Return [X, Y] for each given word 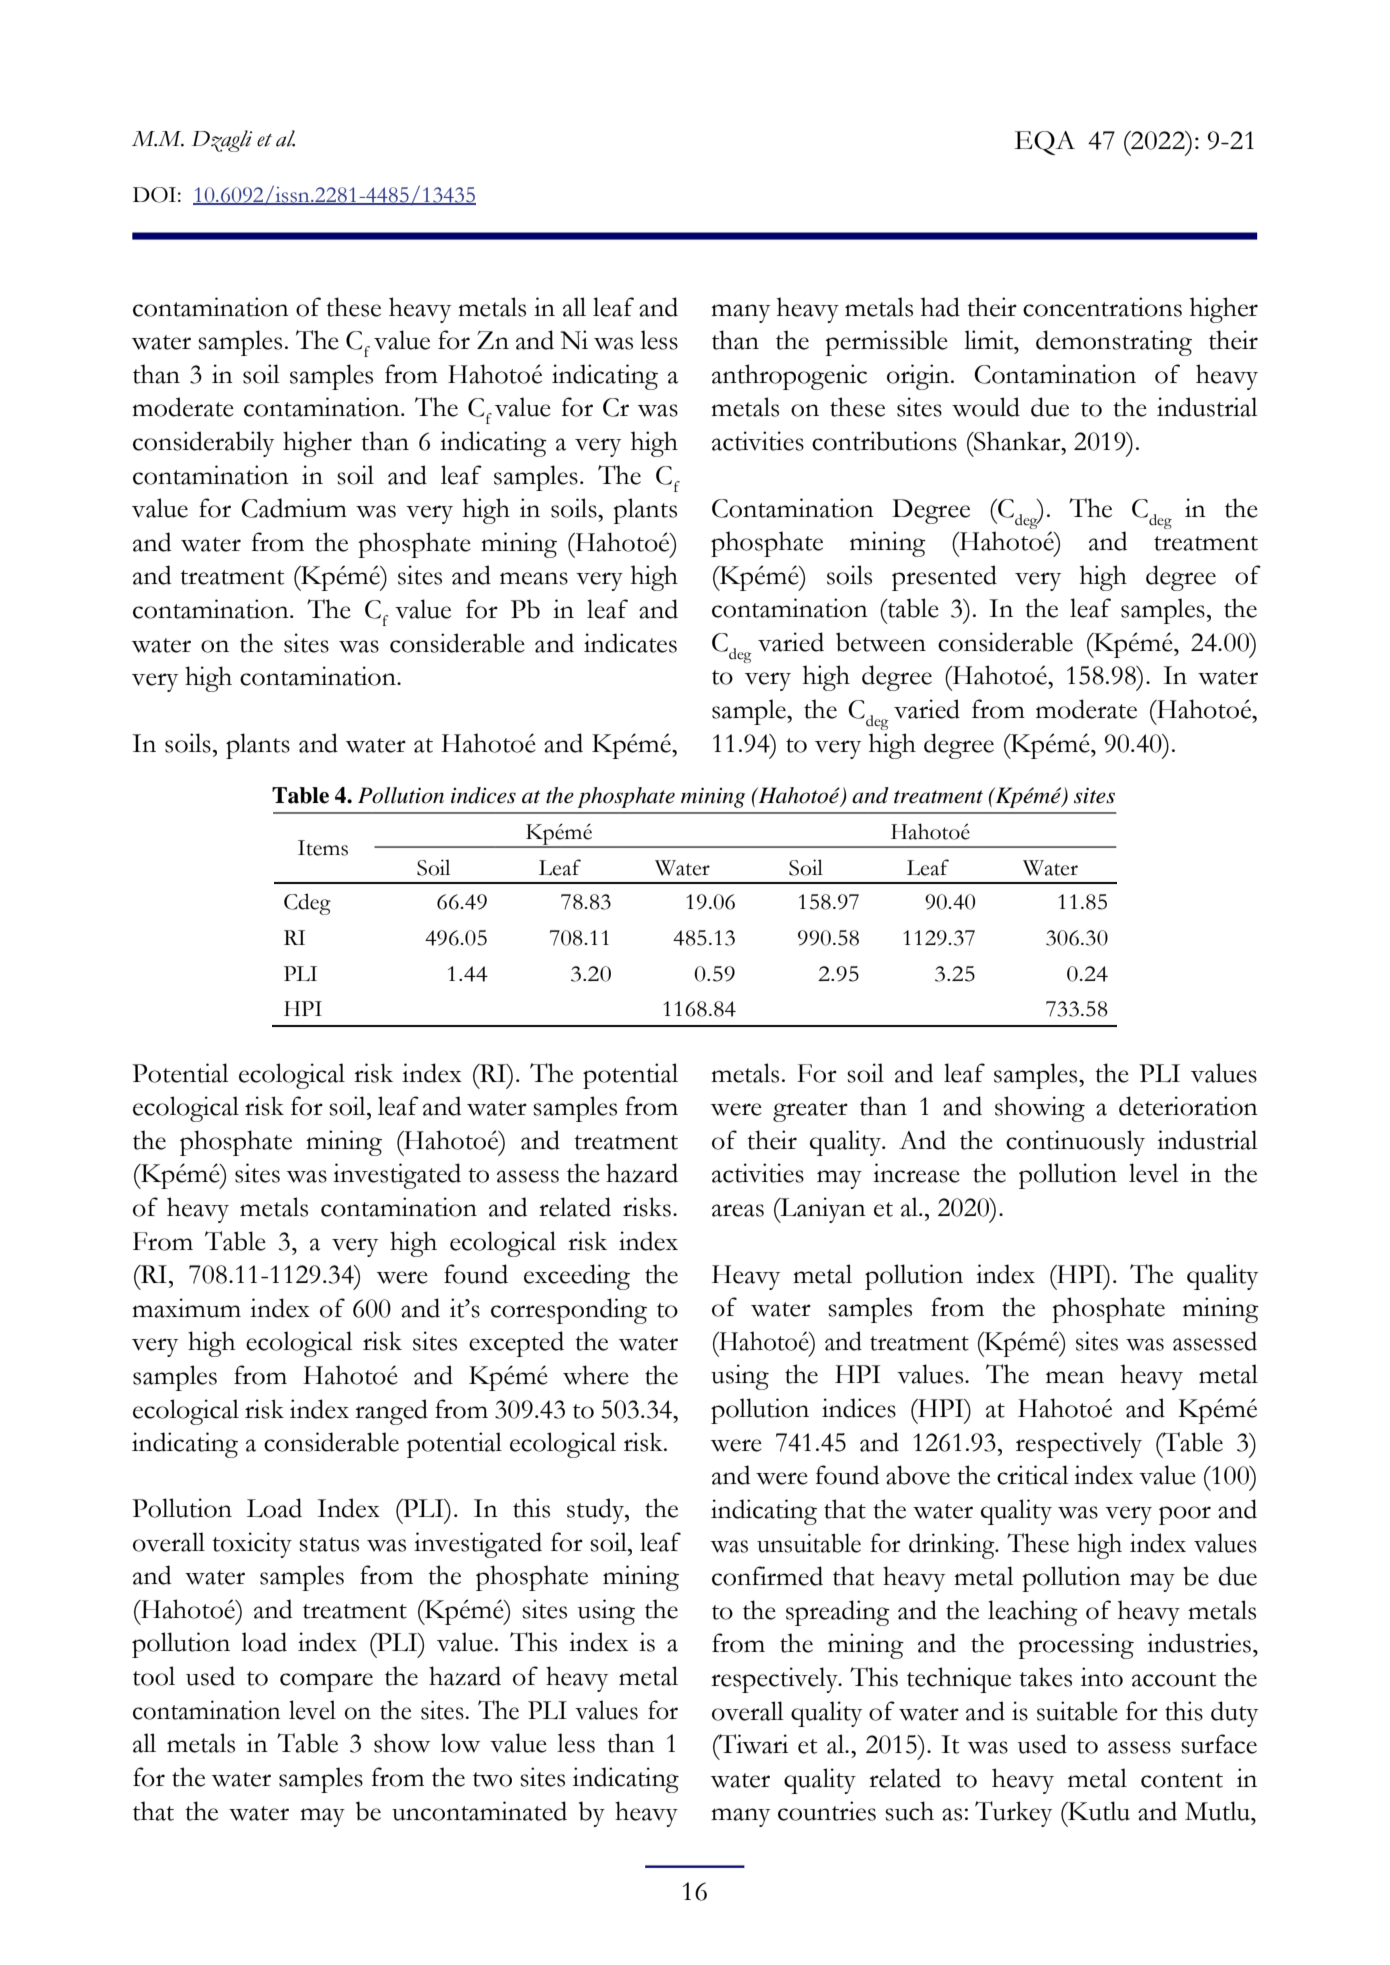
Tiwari [752, 1744]
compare [326, 1682]
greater [810, 1111]
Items [323, 848]
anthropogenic [789, 377]
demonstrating [1114, 343]
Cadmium [294, 508]
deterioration [1188, 1106]
